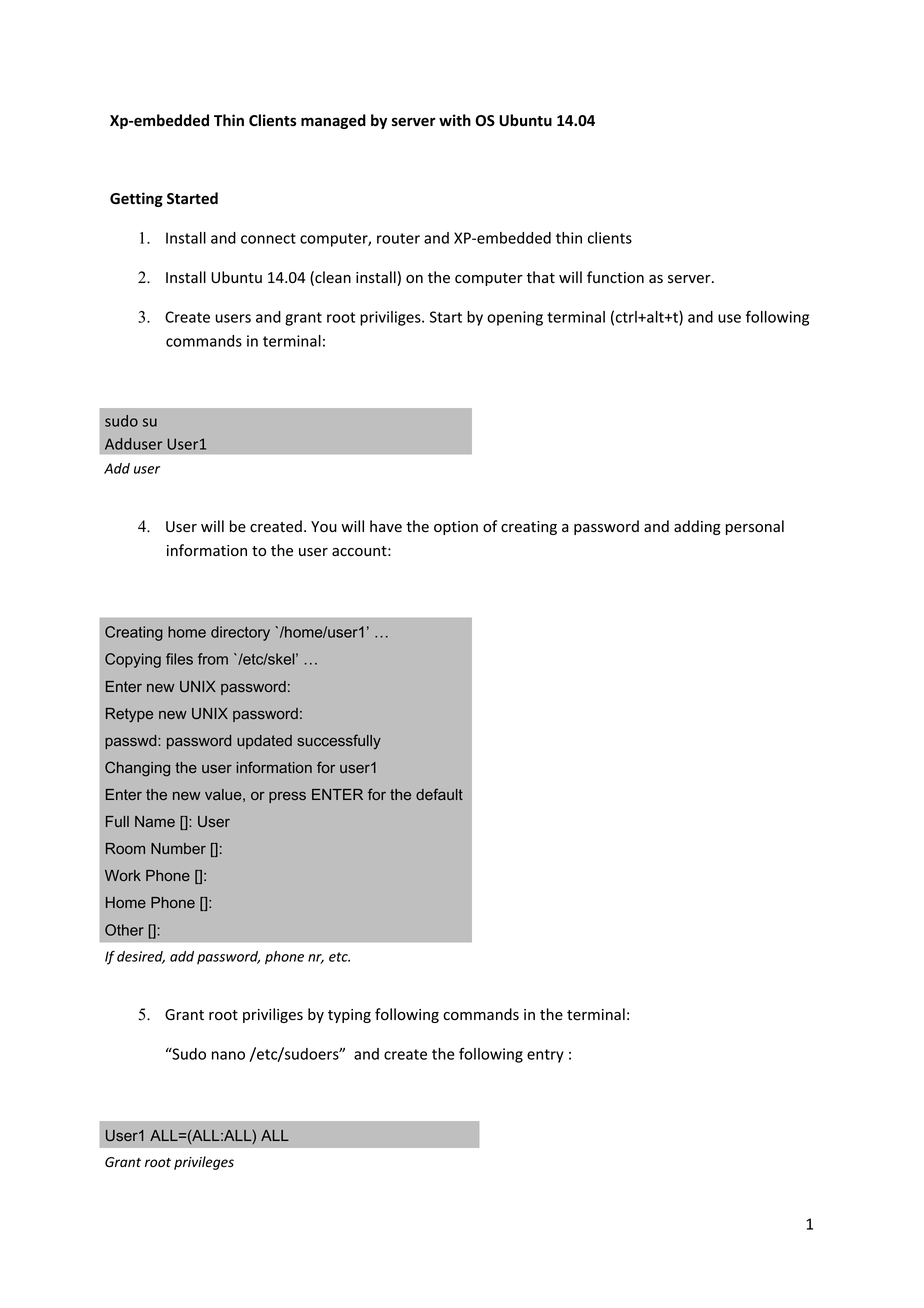 The height and width of the document is (1308, 924). What do you see at coordinates (697, 527) in the document?
I see `adding` at bounding box center [697, 527].
